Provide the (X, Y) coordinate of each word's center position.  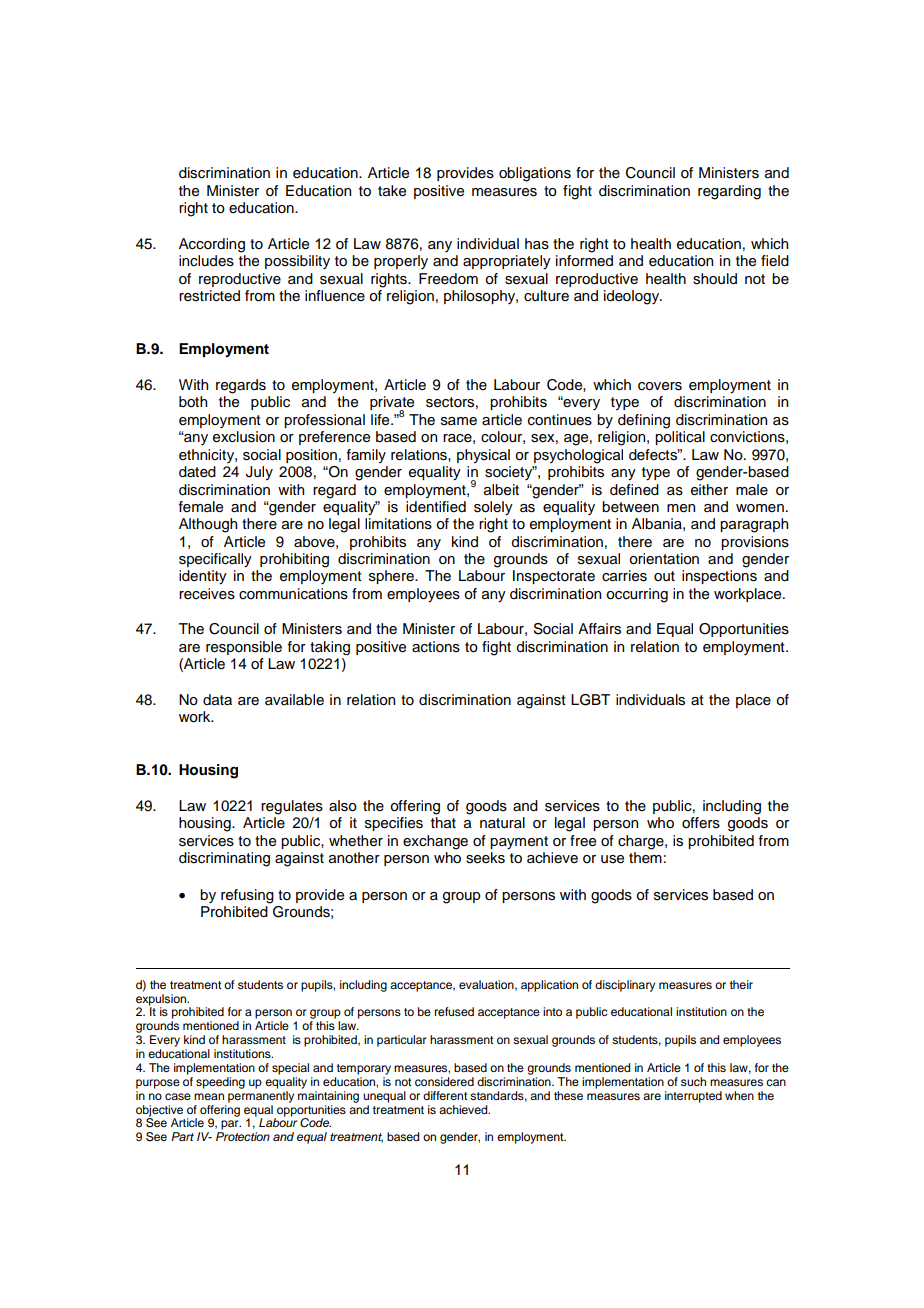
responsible (244, 648)
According (212, 245)
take (392, 191)
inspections (719, 577)
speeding (220, 1083)
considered (444, 1081)
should (715, 279)
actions (436, 647)
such (693, 1081)
